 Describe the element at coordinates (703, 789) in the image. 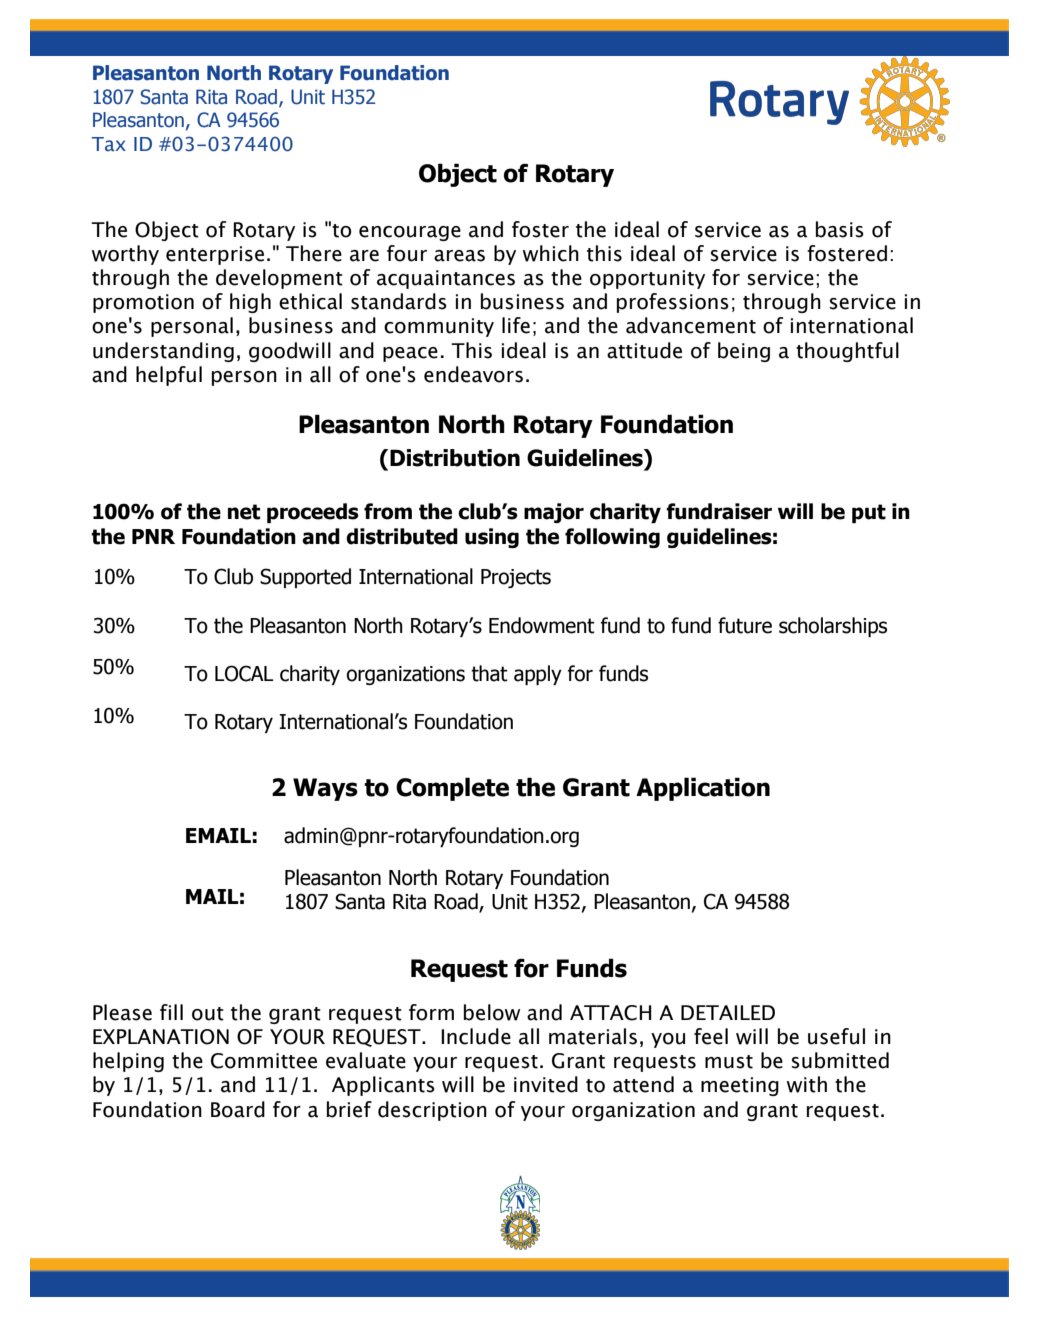

I see `Application` at that location.
